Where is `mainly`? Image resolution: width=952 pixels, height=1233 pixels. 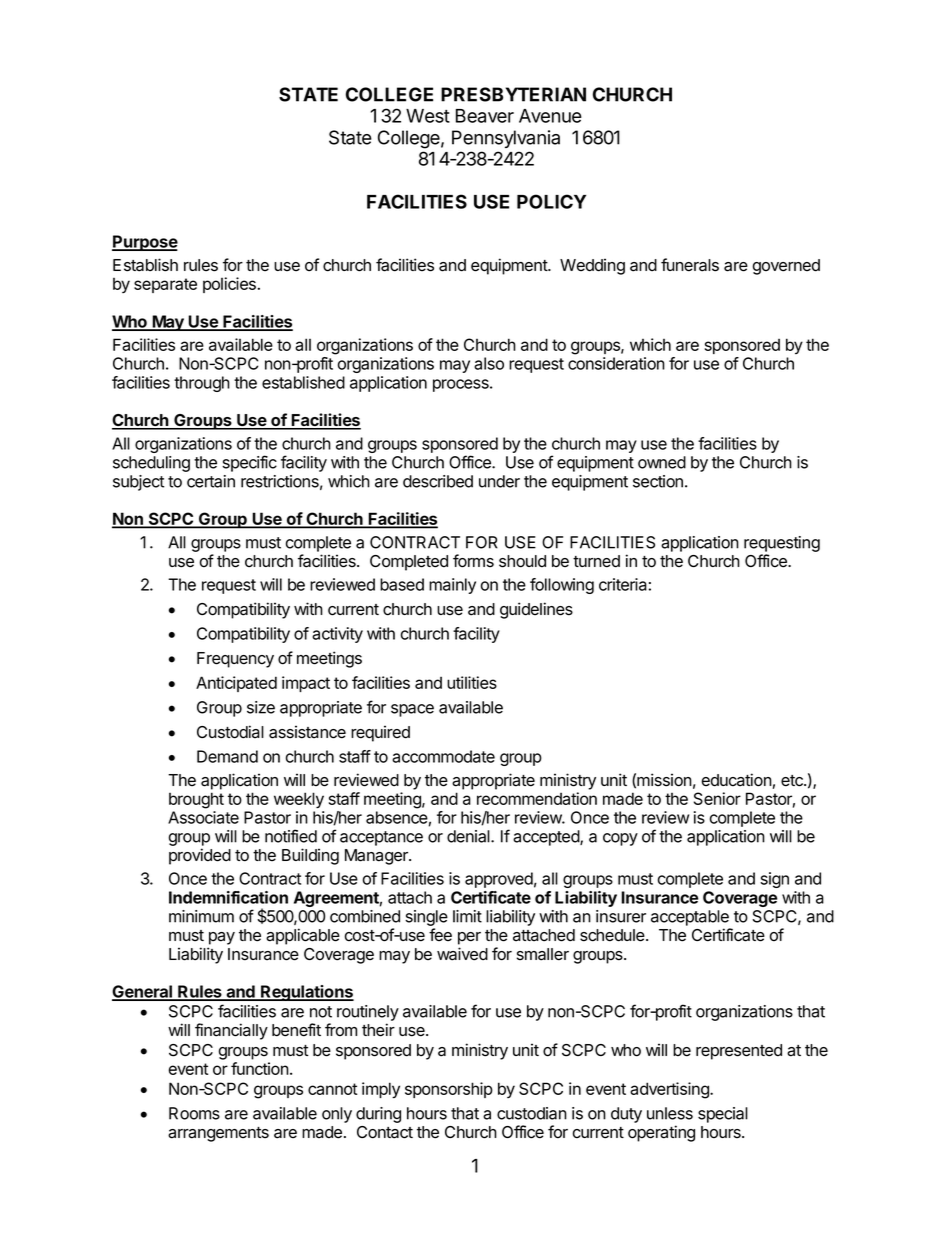 mainly is located at coordinates (452, 586).
